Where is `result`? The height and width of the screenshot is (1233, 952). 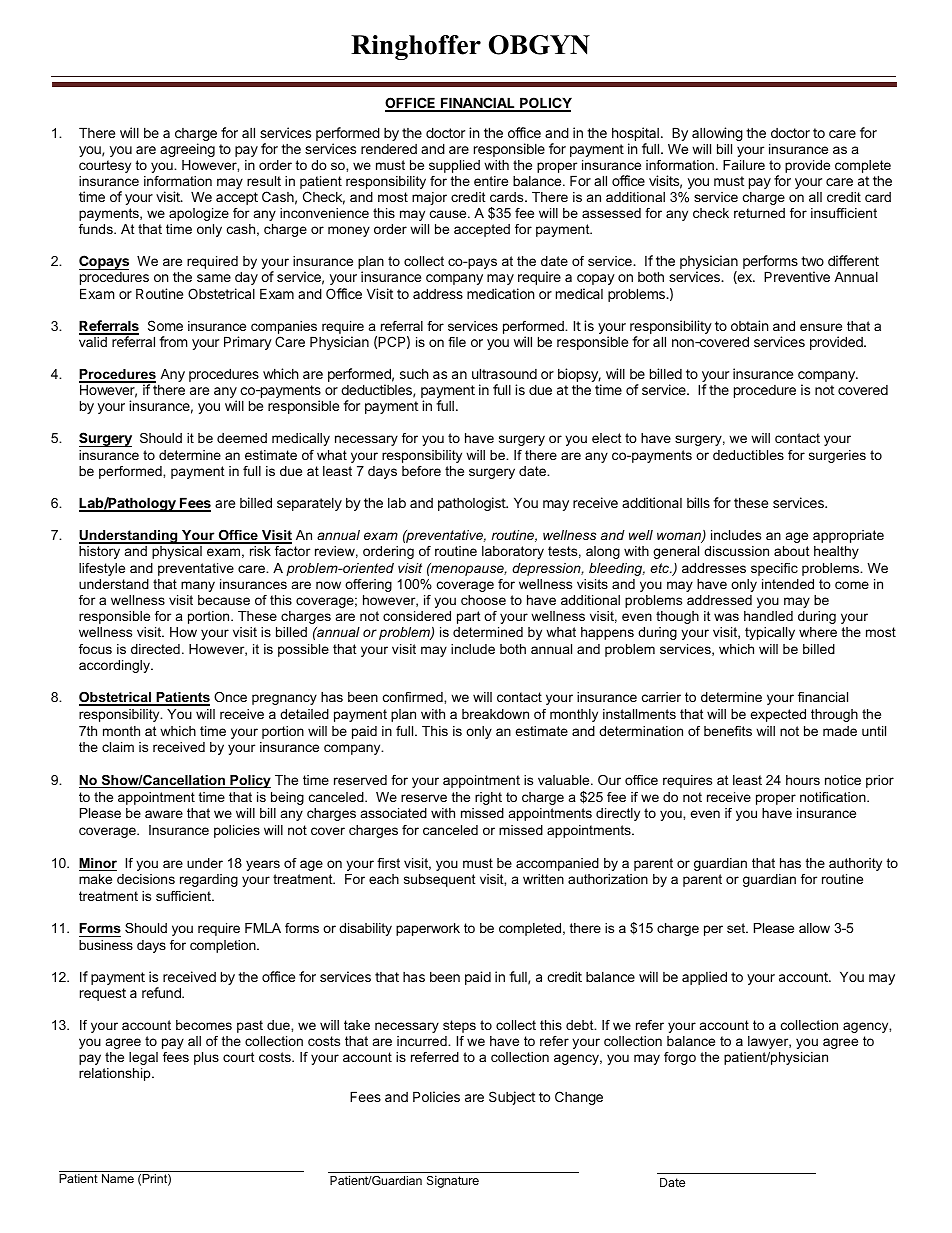 result is located at coordinates (264, 181).
